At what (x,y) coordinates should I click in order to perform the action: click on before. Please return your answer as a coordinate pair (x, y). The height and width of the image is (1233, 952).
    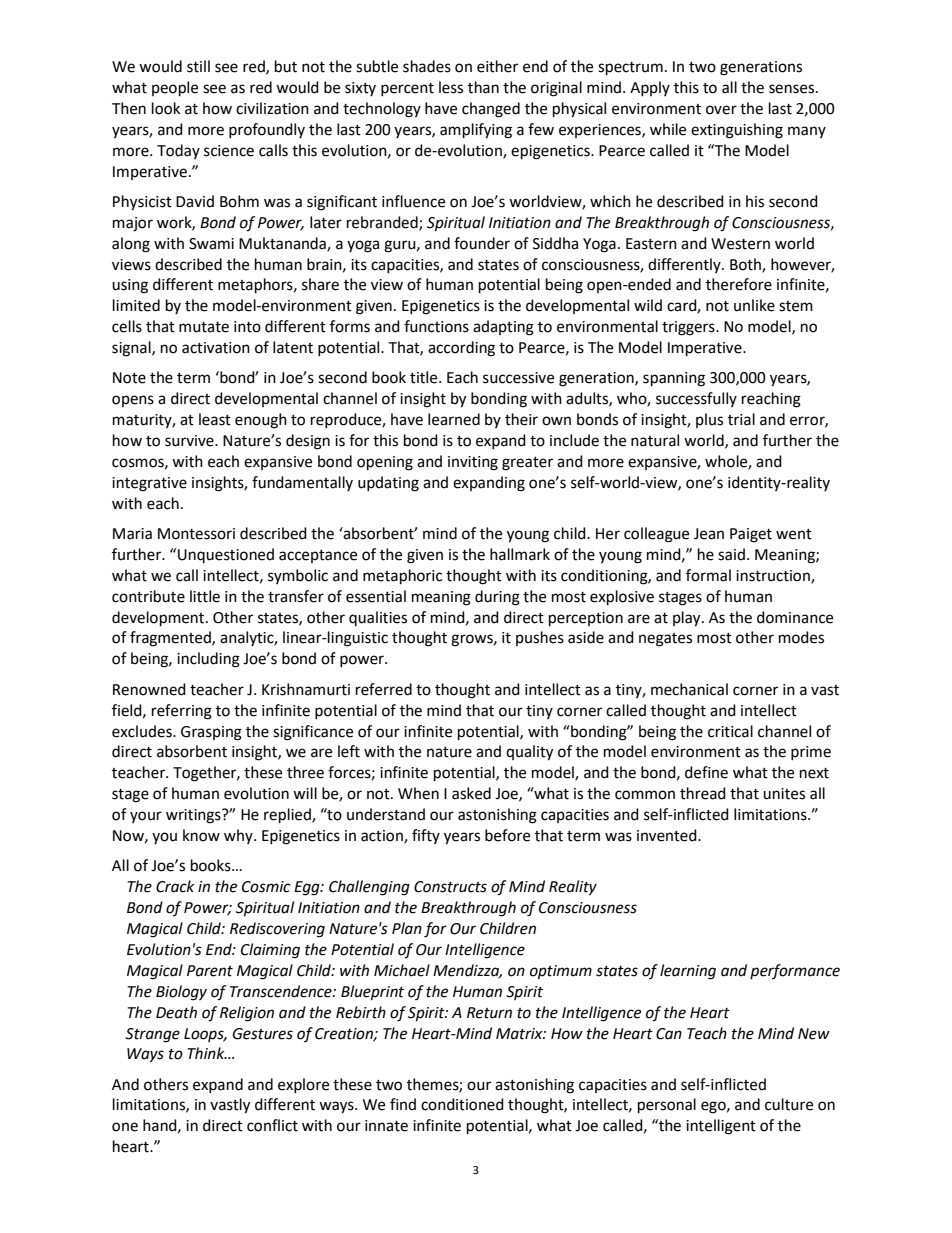
    Looking at the image, I should click on (507, 835).
